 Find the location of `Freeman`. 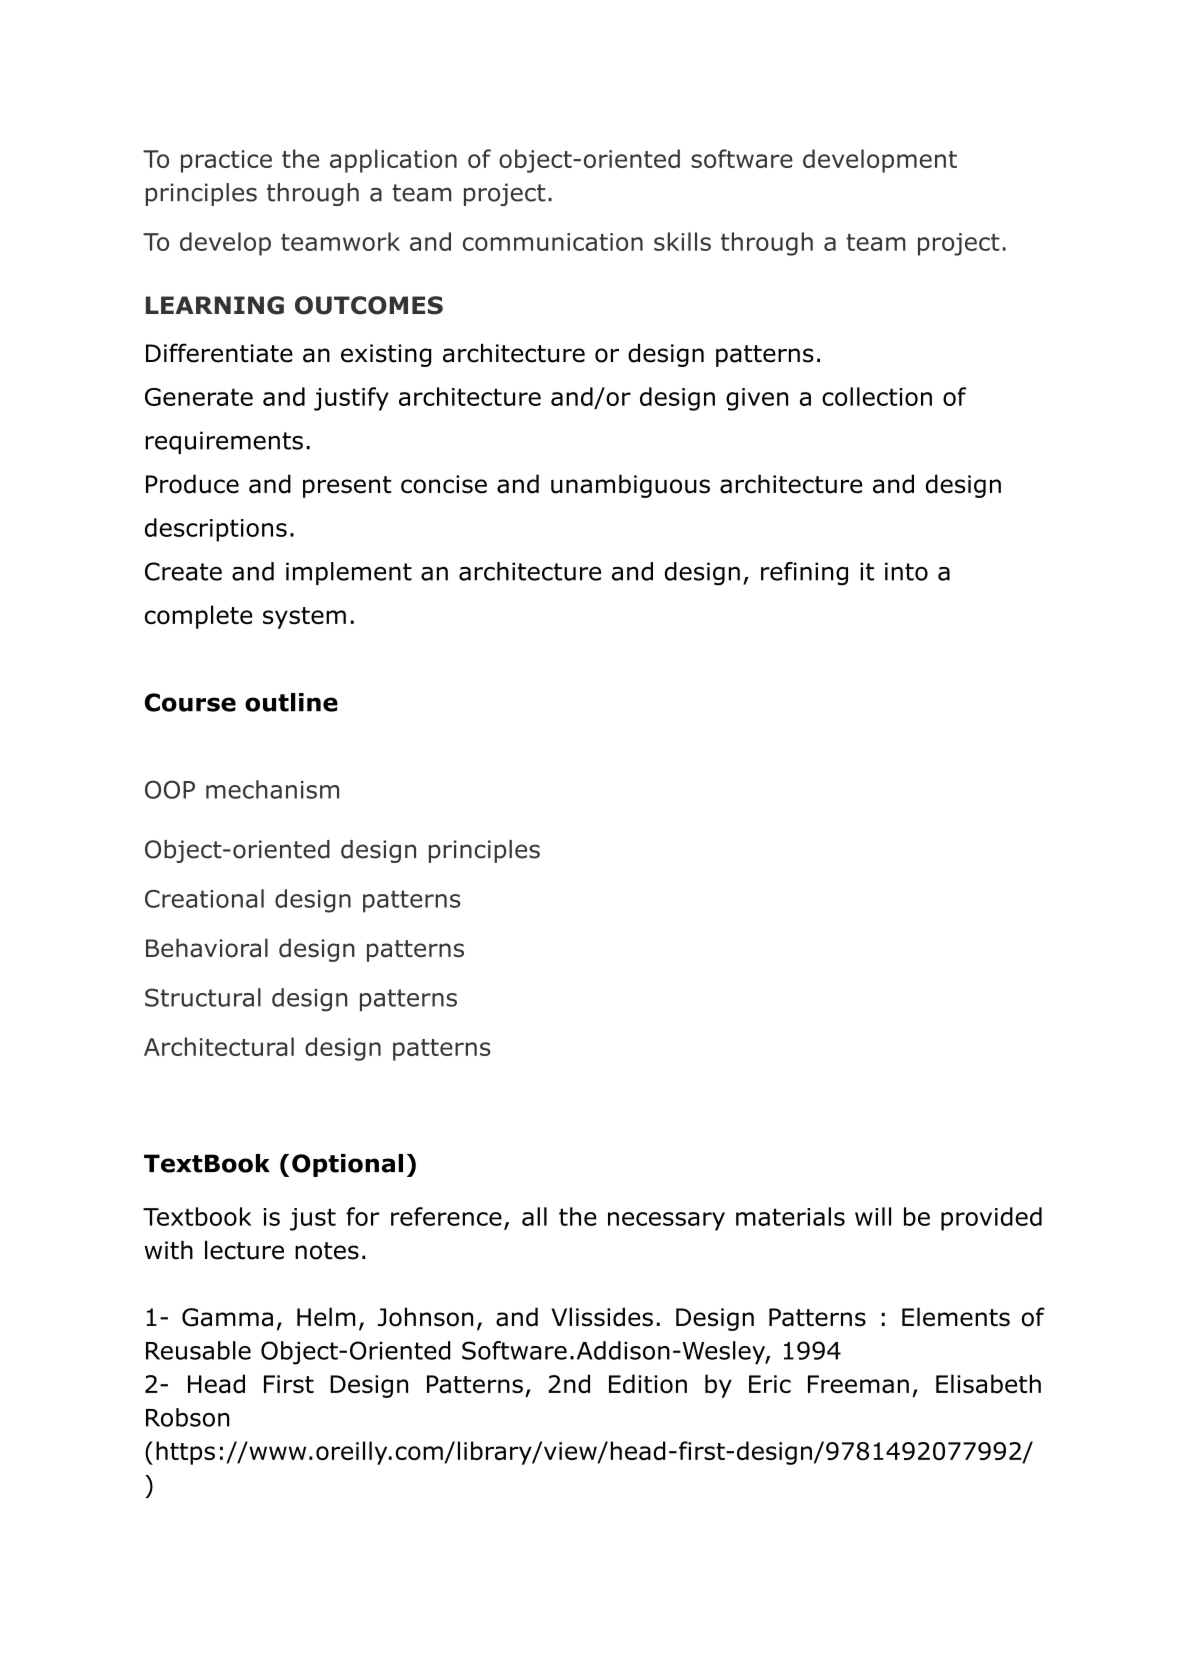

Freeman is located at coordinates (858, 1384).
